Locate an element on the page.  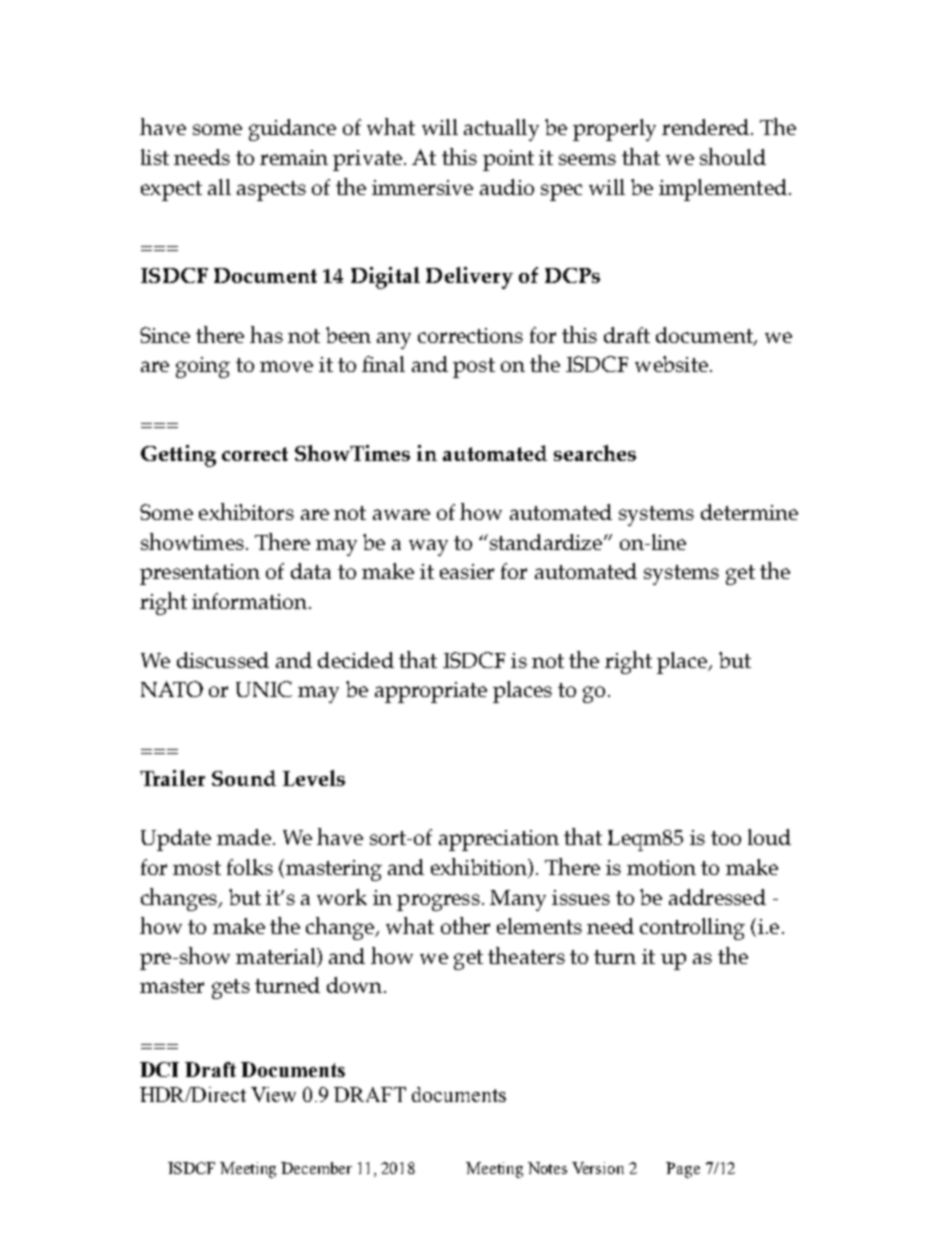
should is located at coordinates (733, 156).
